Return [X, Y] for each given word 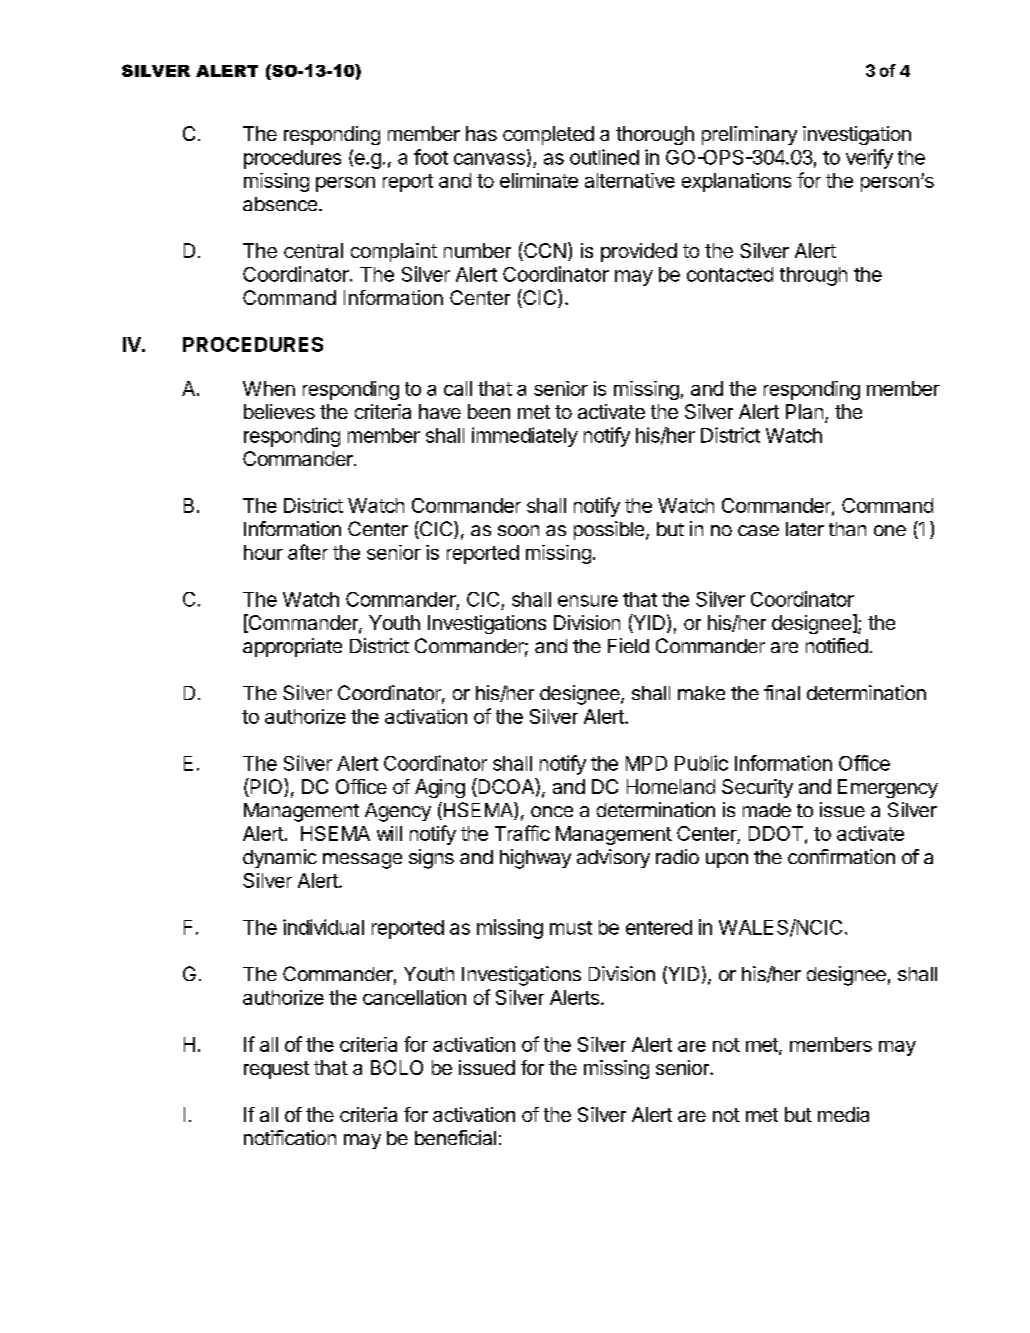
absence [280, 204]
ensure [588, 601]
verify [869, 159]
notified [837, 645]
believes [279, 411]
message [362, 861]
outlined [604, 157]
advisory [613, 858]
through [813, 276]
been [489, 411]
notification [290, 1137]
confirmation [841, 856]
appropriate [292, 647]
